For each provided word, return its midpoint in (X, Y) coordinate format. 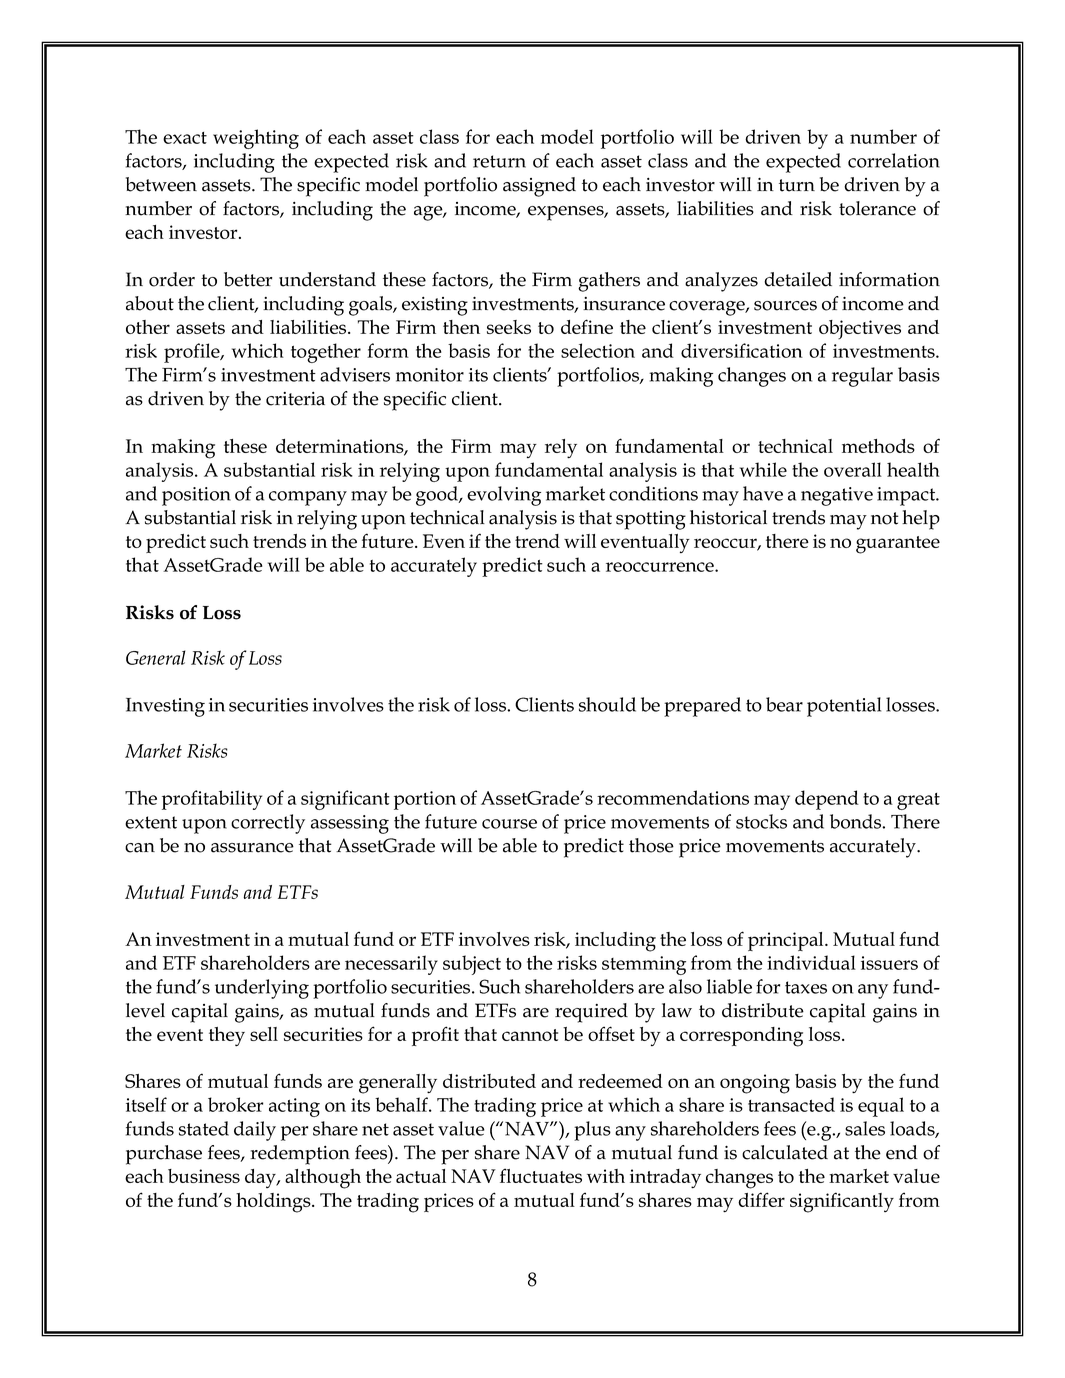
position (196, 496)
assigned (539, 187)
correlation (894, 160)
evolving (504, 496)
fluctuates (541, 1175)
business (204, 1176)
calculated (785, 1152)
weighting (256, 139)
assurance (252, 848)
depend (827, 800)
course (509, 824)
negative (837, 496)
